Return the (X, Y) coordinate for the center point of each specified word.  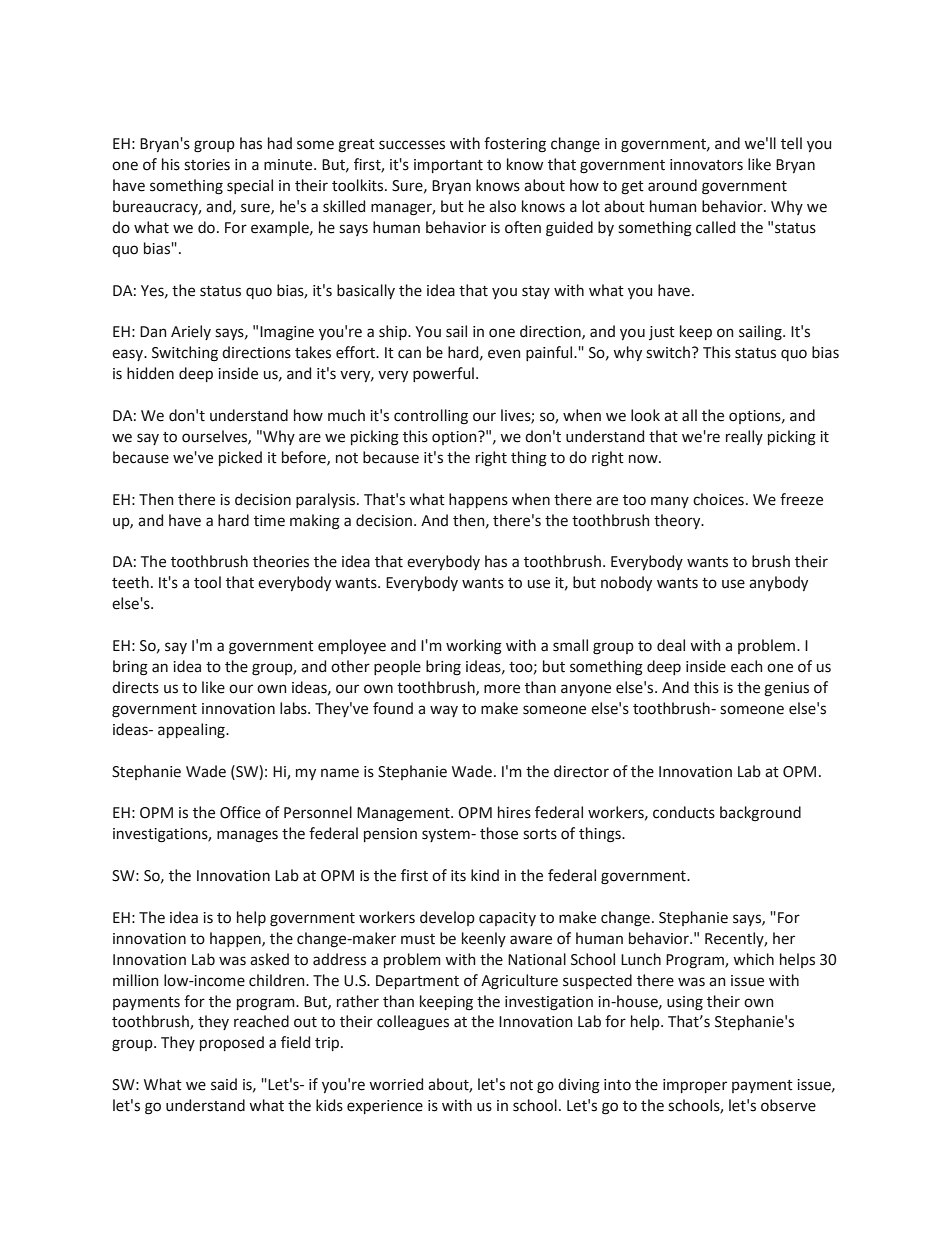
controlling (431, 416)
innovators (706, 165)
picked (240, 458)
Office (240, 812)
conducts (684, 812)
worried (396, 1084)
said (224, 1084)
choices (718, 499)
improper (695, 1086)
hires (514, 812)
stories (207, 165)
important (448, 166)
